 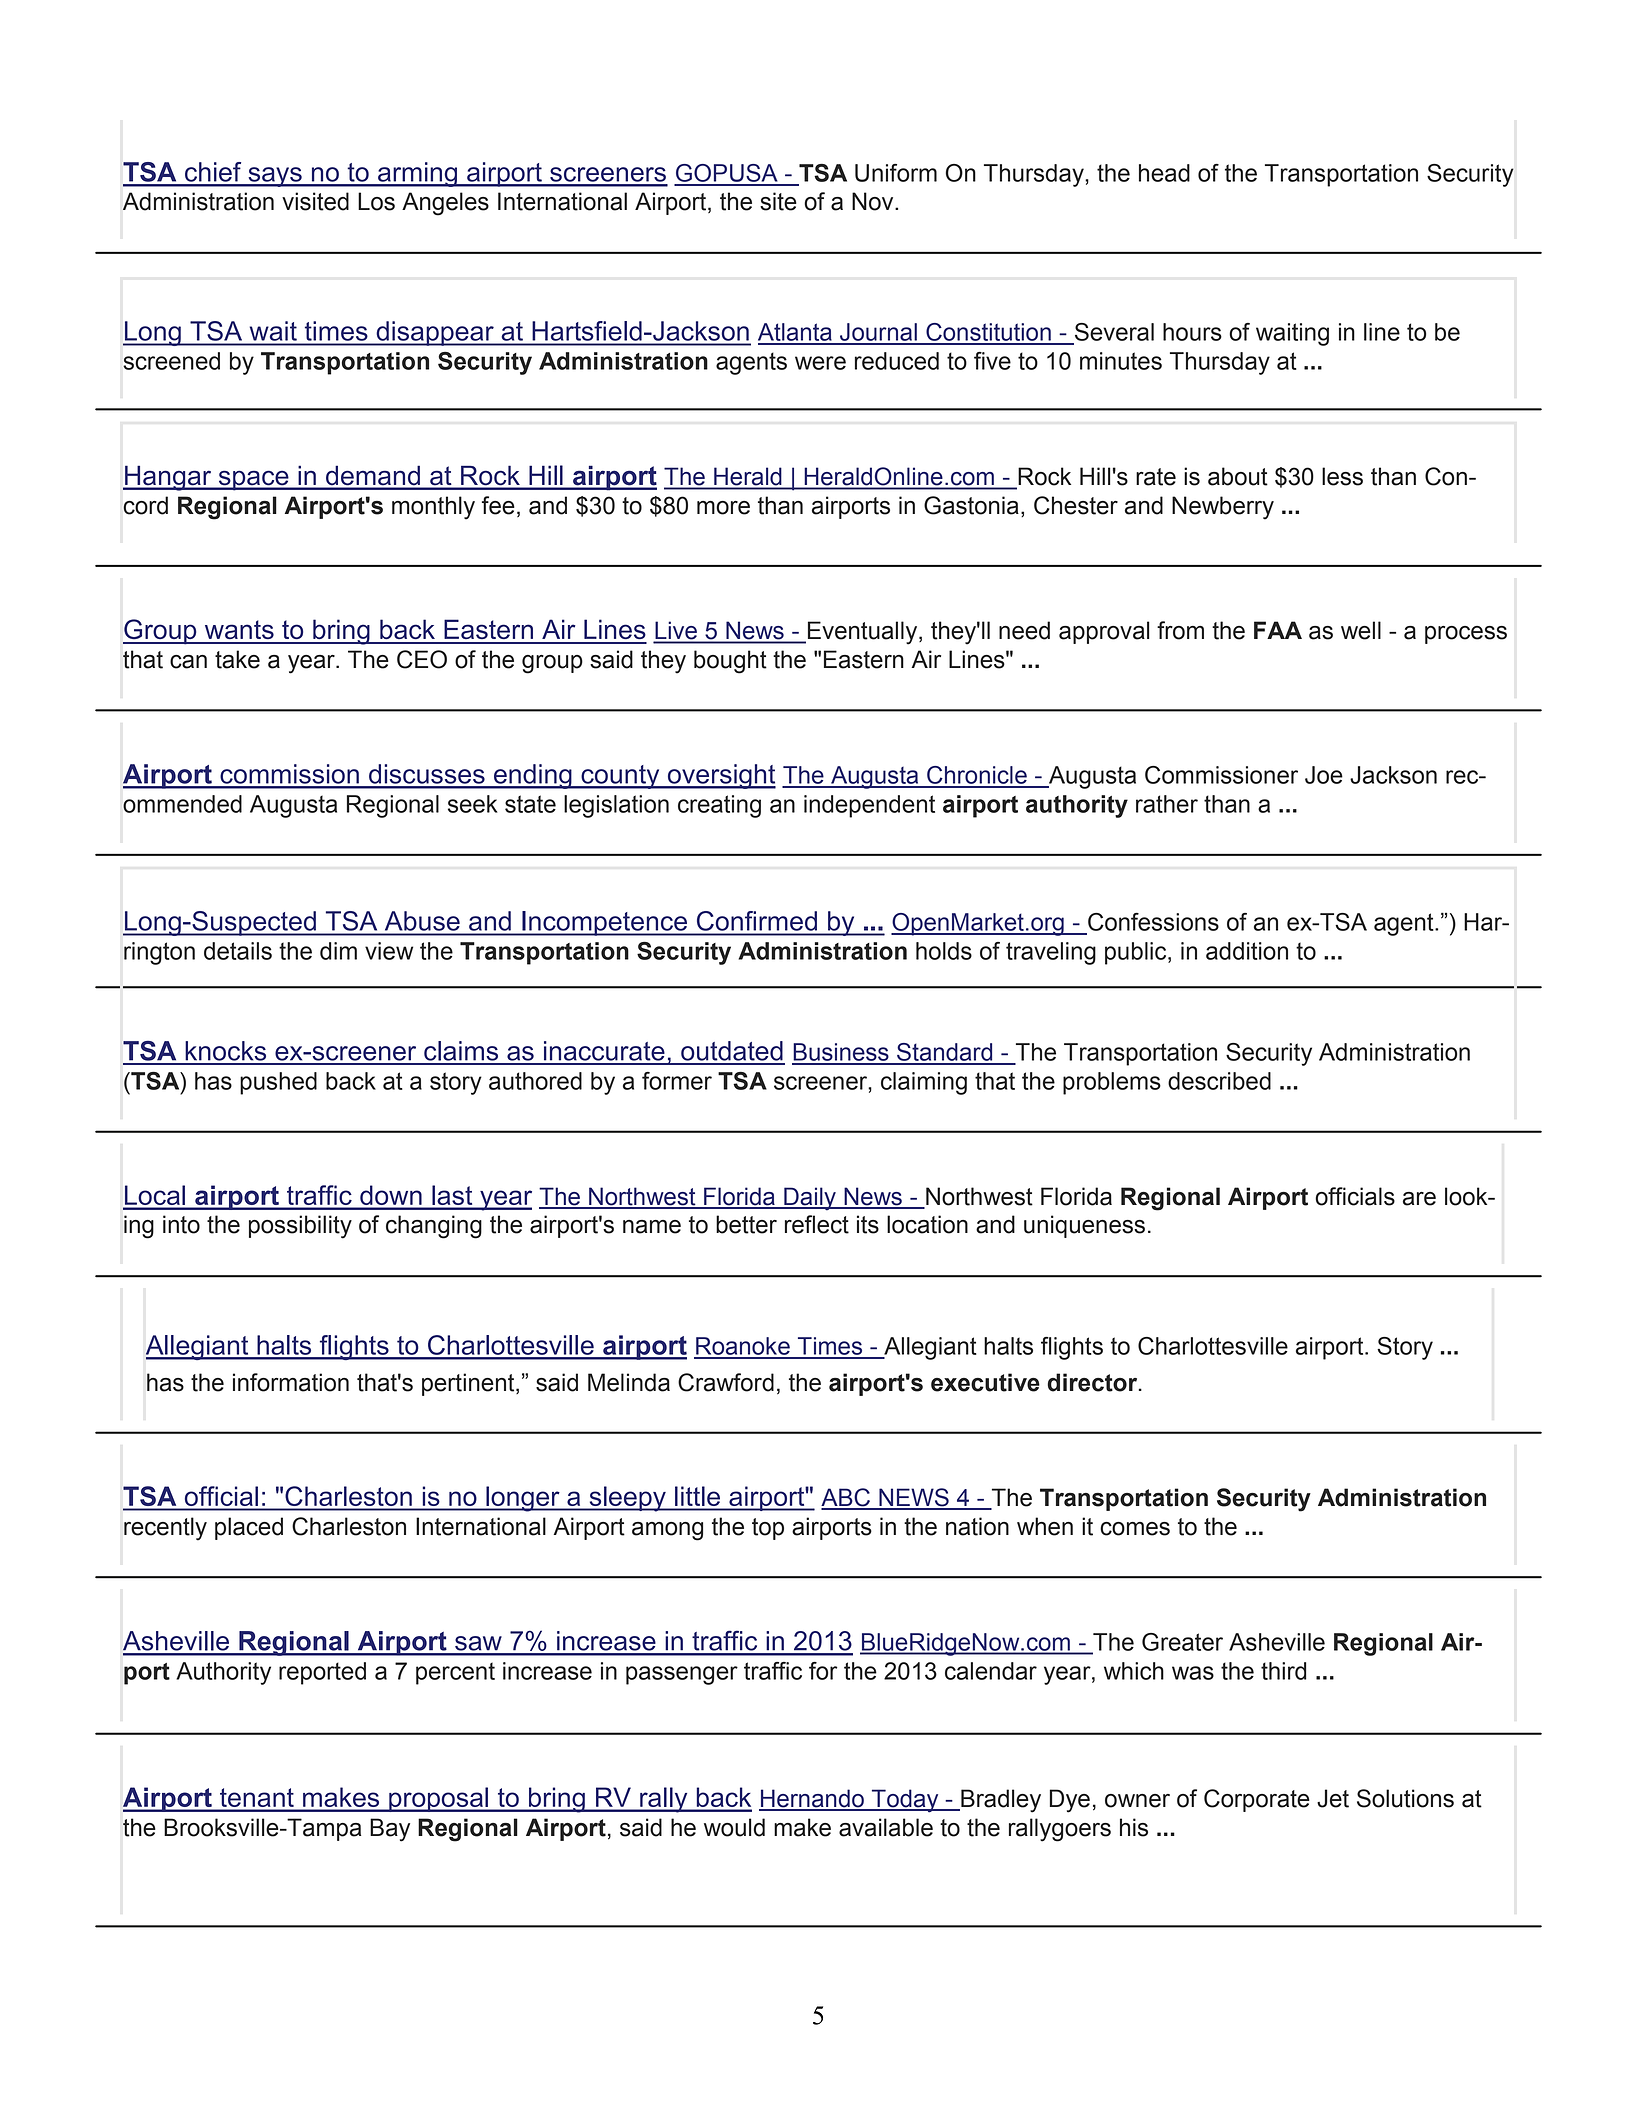 What do you see at coordinates (249, 1528) in the image?
I see `placed` at bounding box center [249, 1528].
